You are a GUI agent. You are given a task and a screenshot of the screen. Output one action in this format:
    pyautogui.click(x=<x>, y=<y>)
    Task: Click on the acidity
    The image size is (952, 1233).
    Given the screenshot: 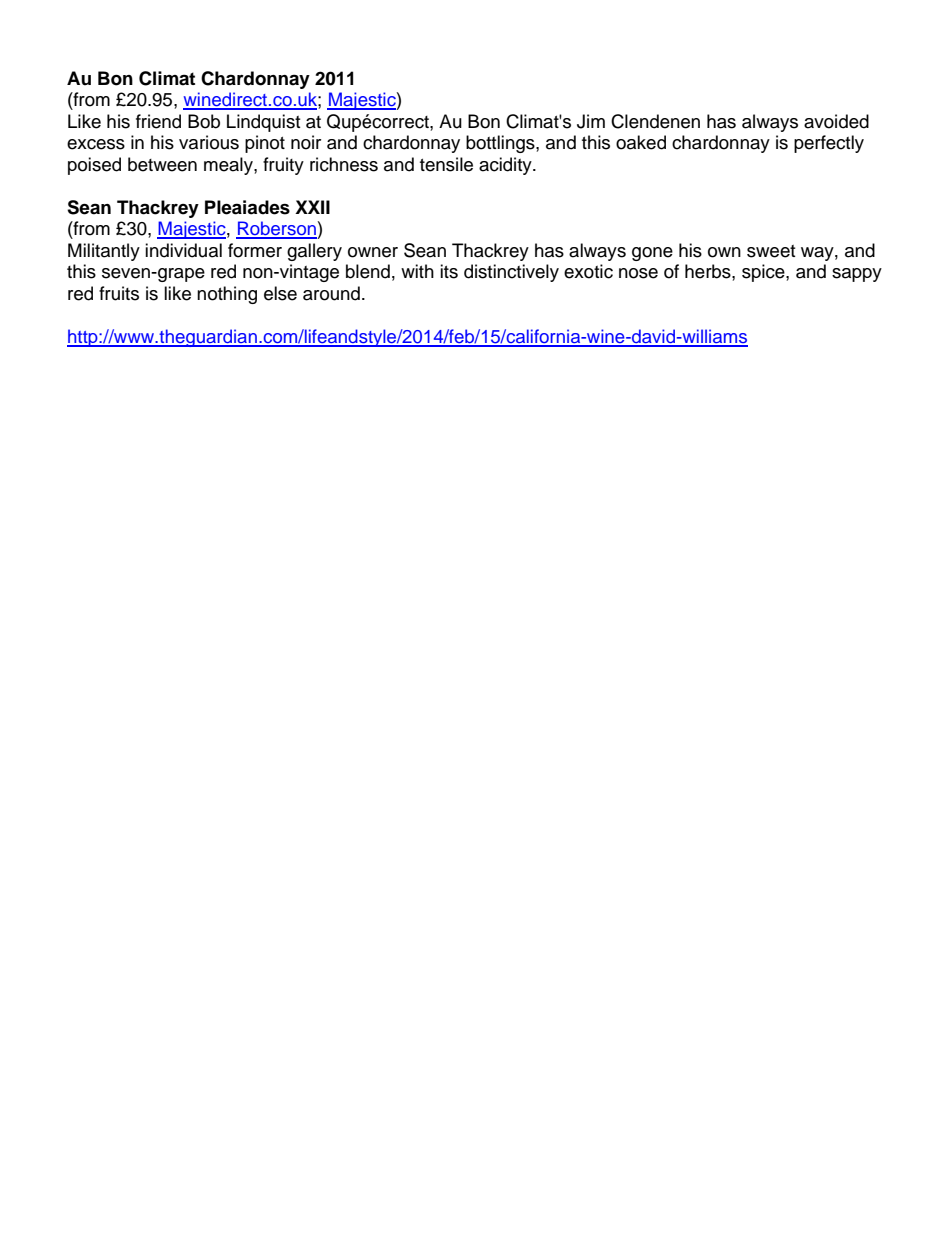 What is the action you would take?
    pyautogui.click(x=506, y=166)
